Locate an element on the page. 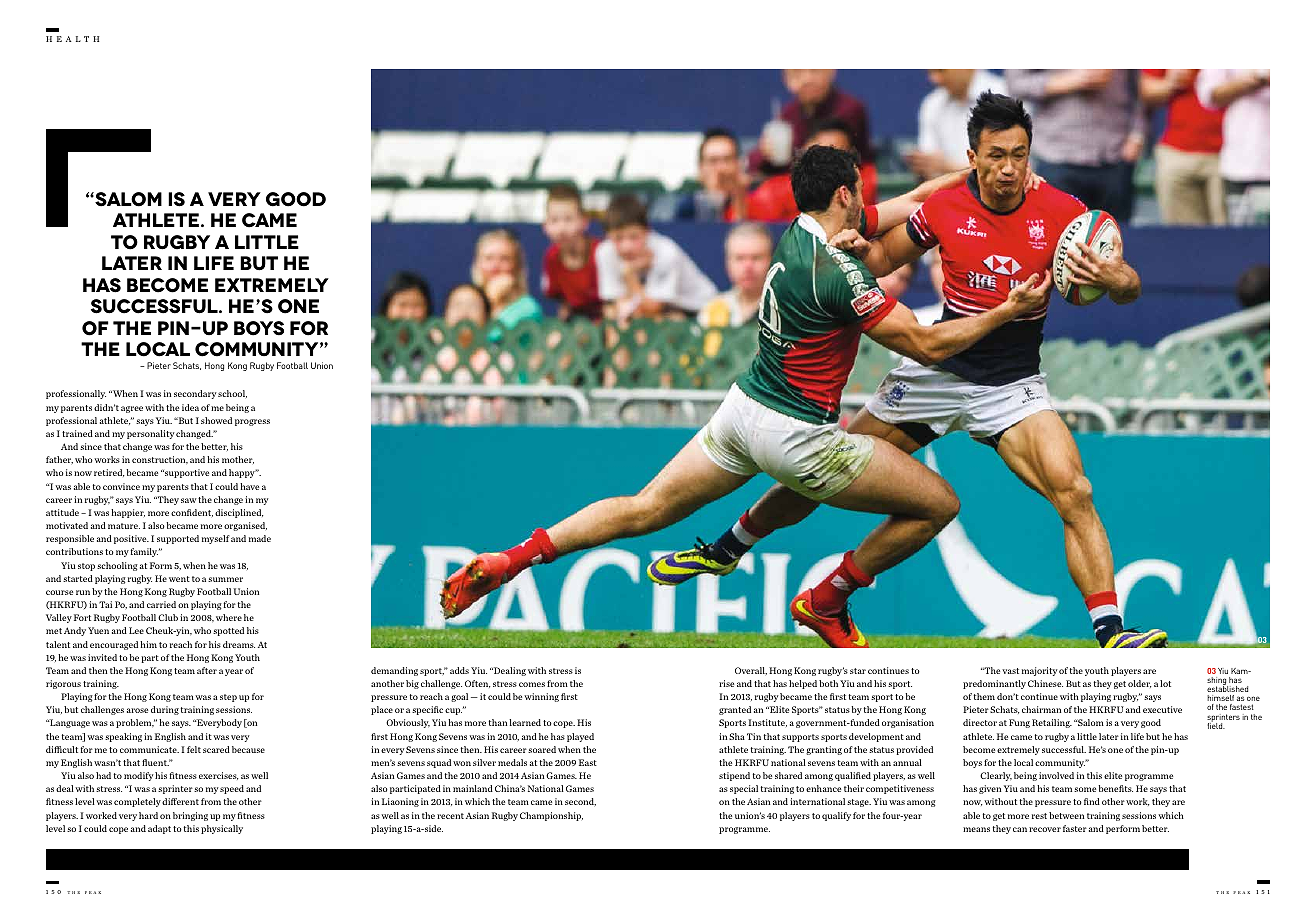  confident is located at coordinates (192, 513).
